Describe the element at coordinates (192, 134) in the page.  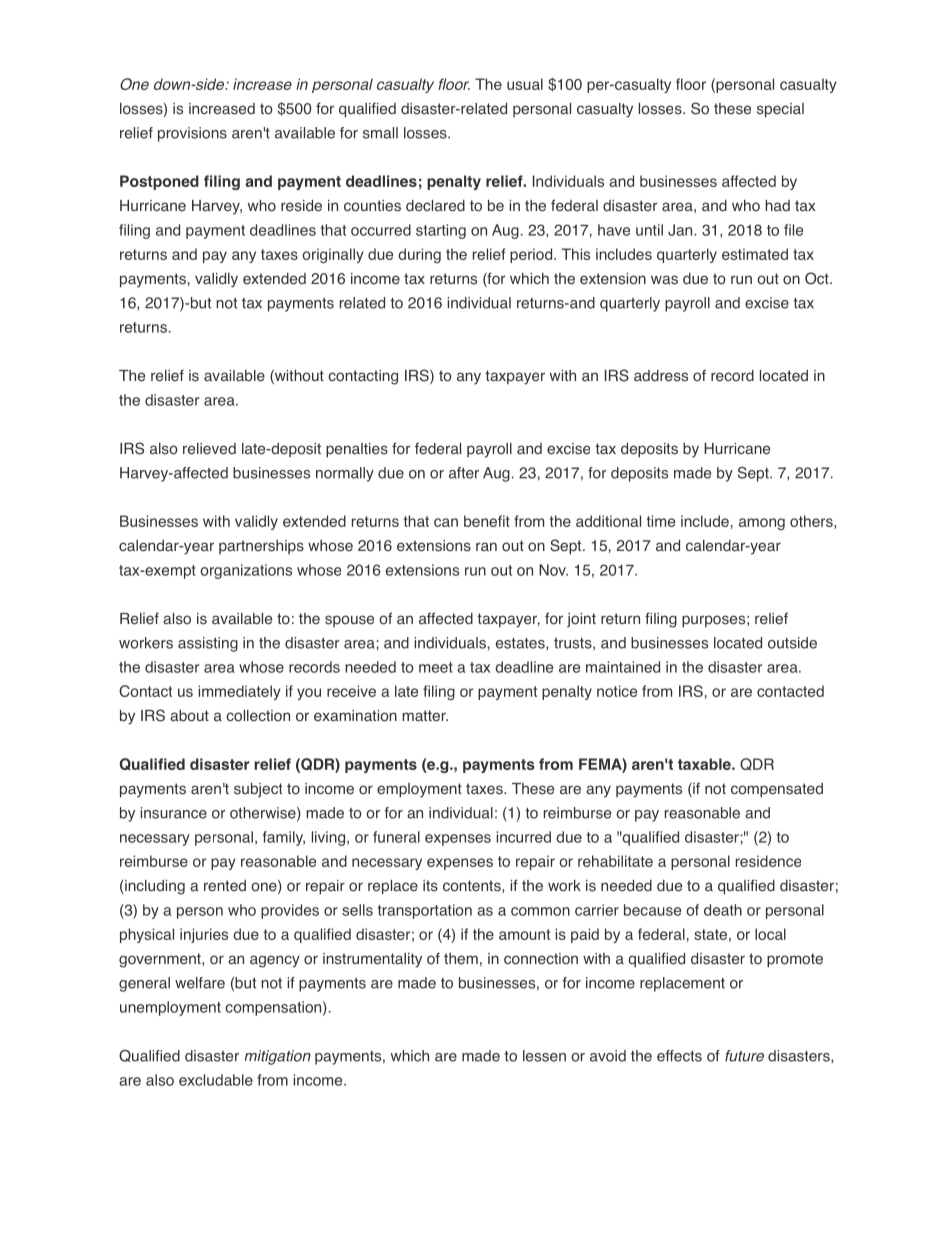
I see `provisions` at that location.
